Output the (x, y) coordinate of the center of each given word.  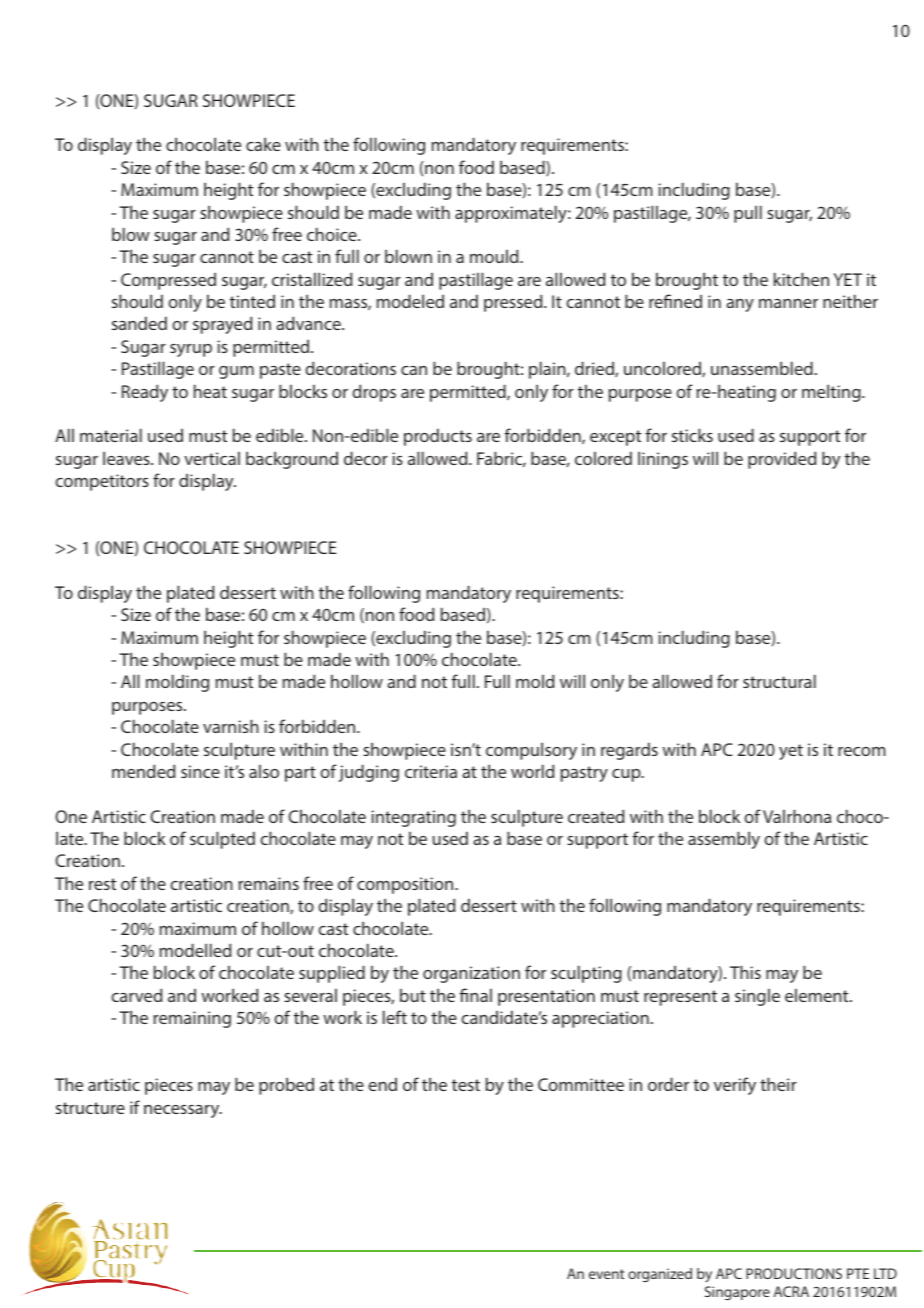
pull (748, 214)
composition (406, 885)
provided (782, 460)
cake (263, 144)
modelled (195, 950)
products (438, 437)
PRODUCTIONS (794, 1273)
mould (495, 256)
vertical (212, 458)
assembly (724, 840)
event (606, 1274)
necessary (183, 1111)
